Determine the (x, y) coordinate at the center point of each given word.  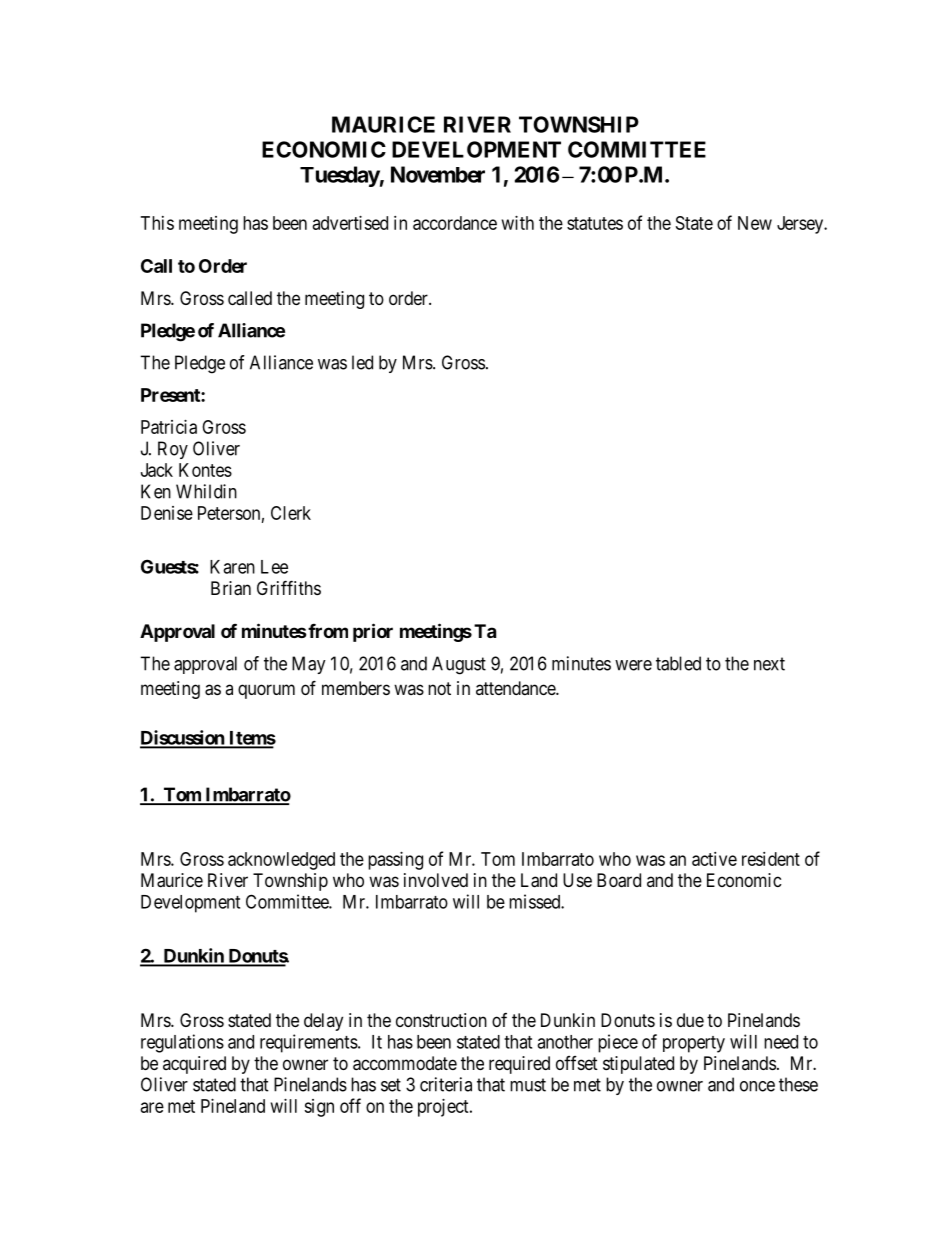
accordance (455, 223)
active (714, 859)
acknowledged (281, 861)
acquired (194, 1065)
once (757, 1086)
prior (373, 632)
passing (395, 861)
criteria (446, 1084)
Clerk (291, 513)
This (157, 223)
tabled (678, 663)
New (755, 223)
